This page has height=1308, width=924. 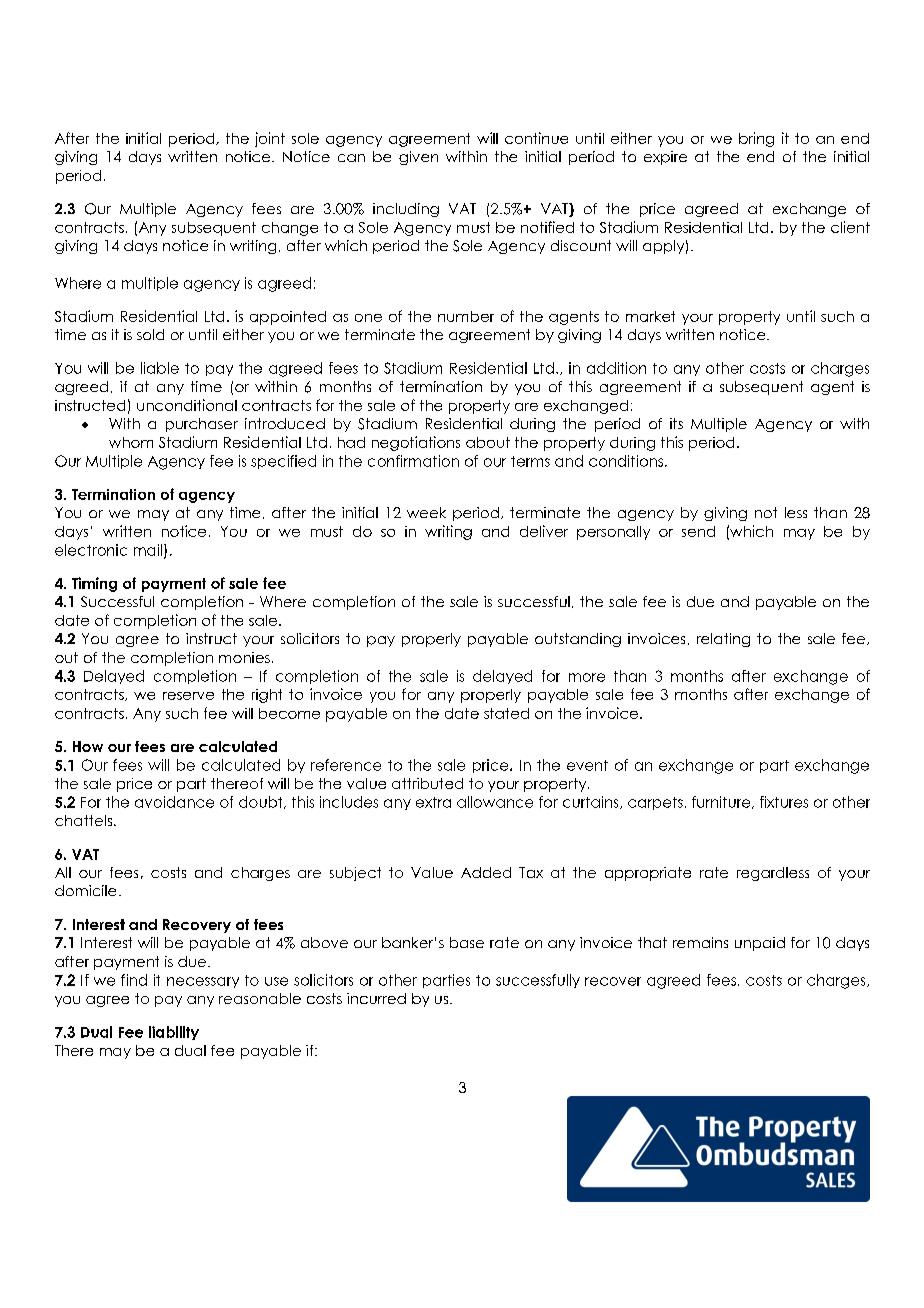 What do you see at coordinates (784, 802) in the page?
I see `fixtures` at bounding box center [784, 802].
